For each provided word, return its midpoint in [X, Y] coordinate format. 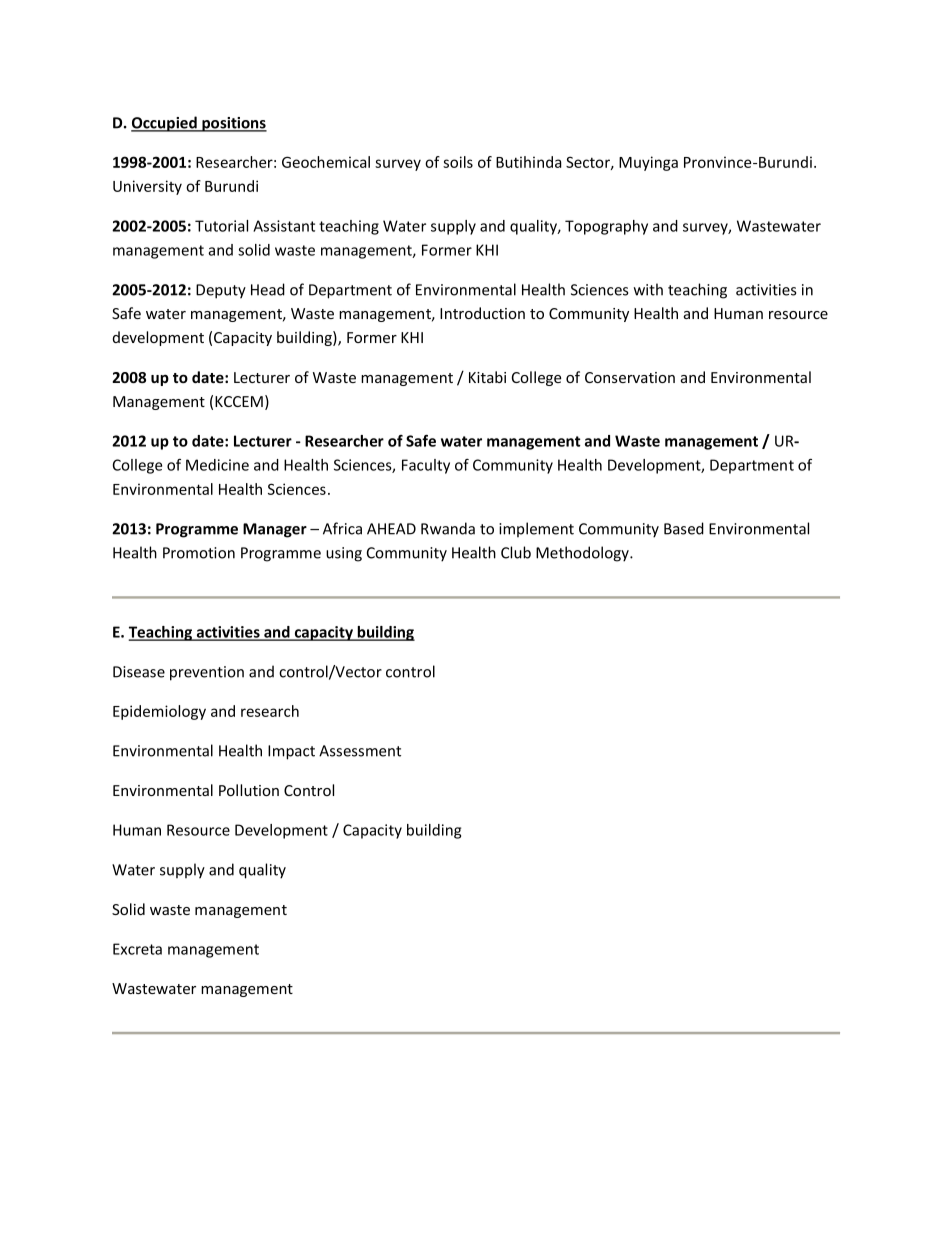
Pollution [249, 790]
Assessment [360, 751]
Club [516, 552]
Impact [291, 752]
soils [458, 162]
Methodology [583, 554]
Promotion [199, 553]
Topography [606, 227]
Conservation [630, 377]
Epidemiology [159, 712]
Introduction [482, 313]
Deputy [221, 291]
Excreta [137, 949]
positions [233, 124]
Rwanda [448, 528]
